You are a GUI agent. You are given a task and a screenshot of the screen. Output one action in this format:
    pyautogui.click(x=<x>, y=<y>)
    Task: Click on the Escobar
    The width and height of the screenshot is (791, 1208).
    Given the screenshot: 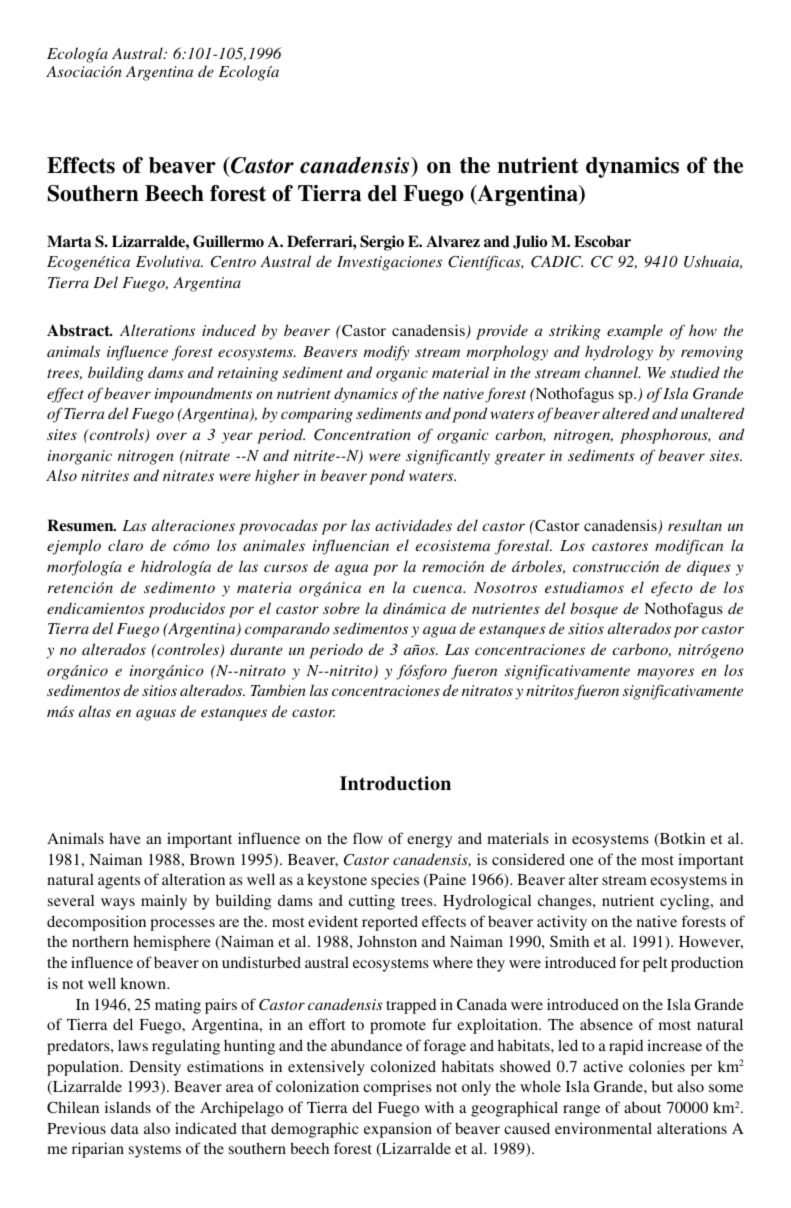 What is the action you would take?
    pyautogui.click(x=602, y=241)
